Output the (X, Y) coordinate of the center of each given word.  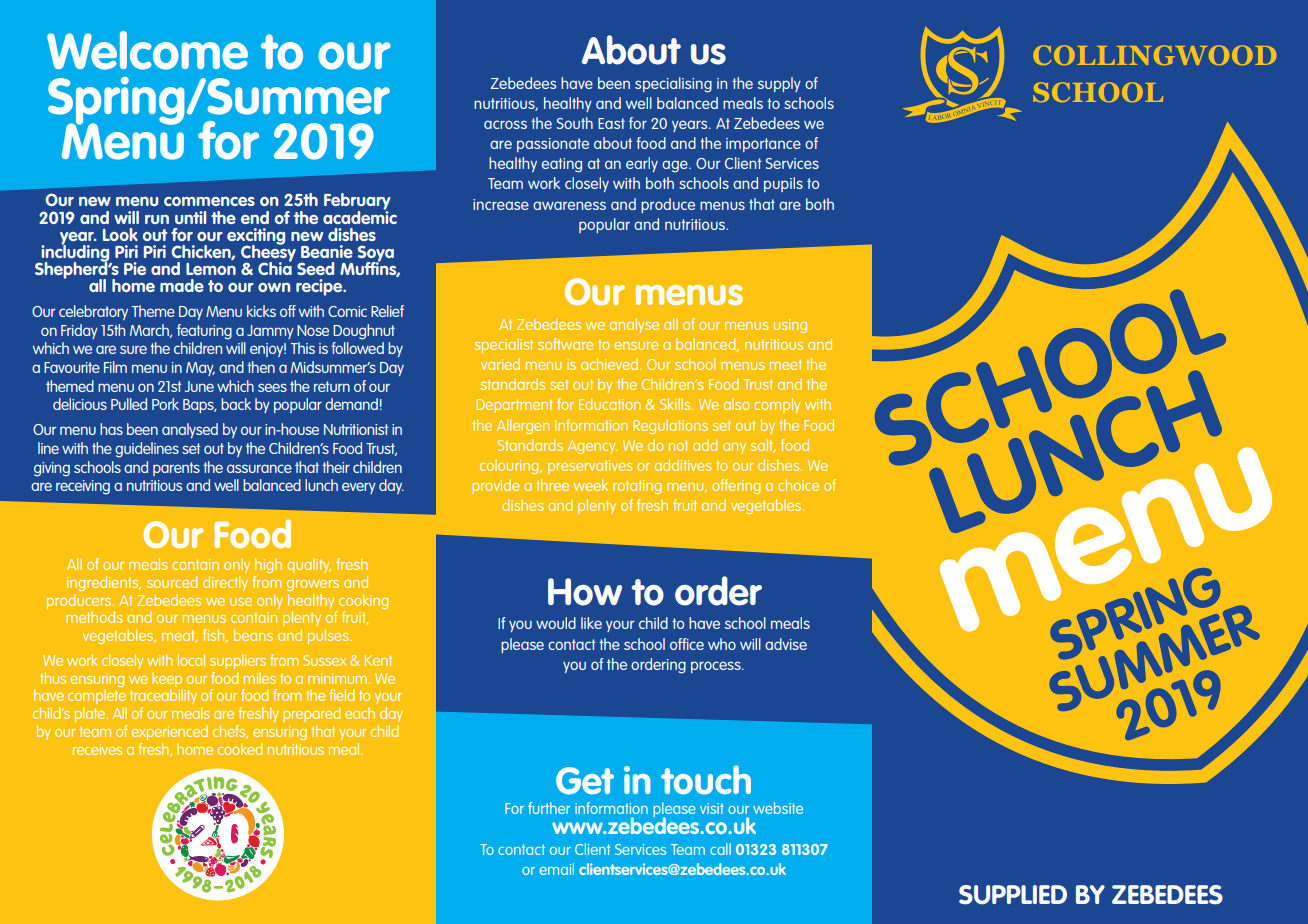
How (585, 592)
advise (786, 644)
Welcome (147, 50)
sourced (172, 582)
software (565, 344)
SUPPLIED (1013, 895)
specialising (673, 85)
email (557, 869)
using (790, 326)
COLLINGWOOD (1155, 55)
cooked (240, 749)
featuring (204, 332)
